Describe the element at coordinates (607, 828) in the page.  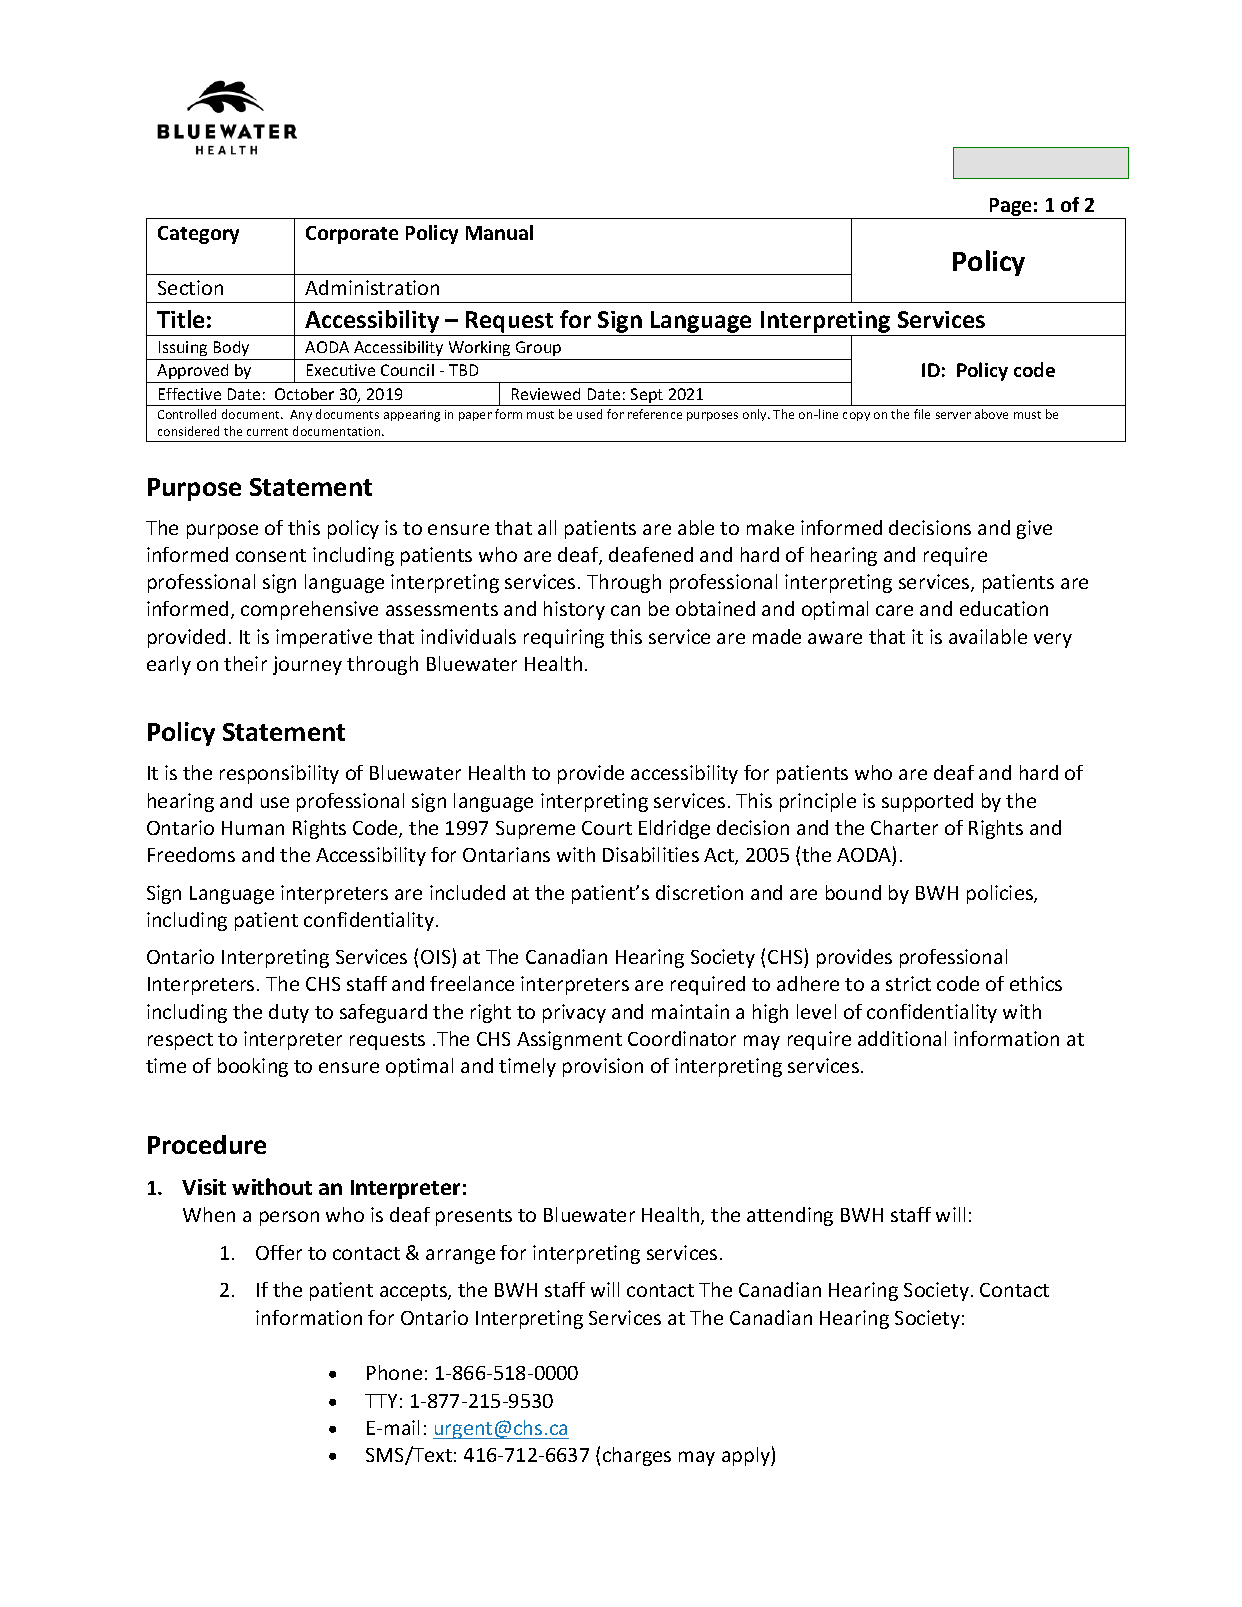
I see `Court` at that location.
